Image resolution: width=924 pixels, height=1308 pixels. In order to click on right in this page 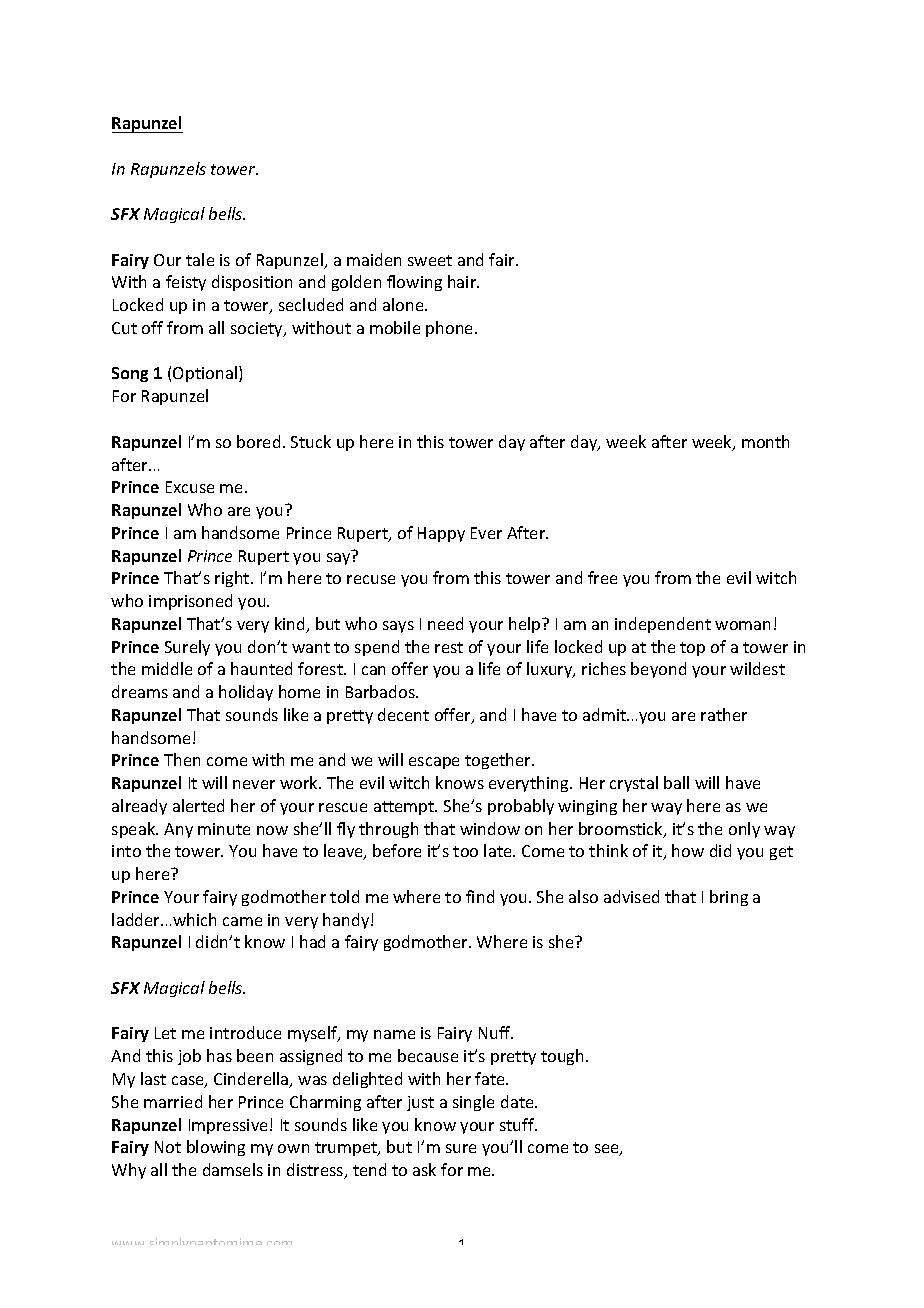, I will do `click(233, 579)`.
